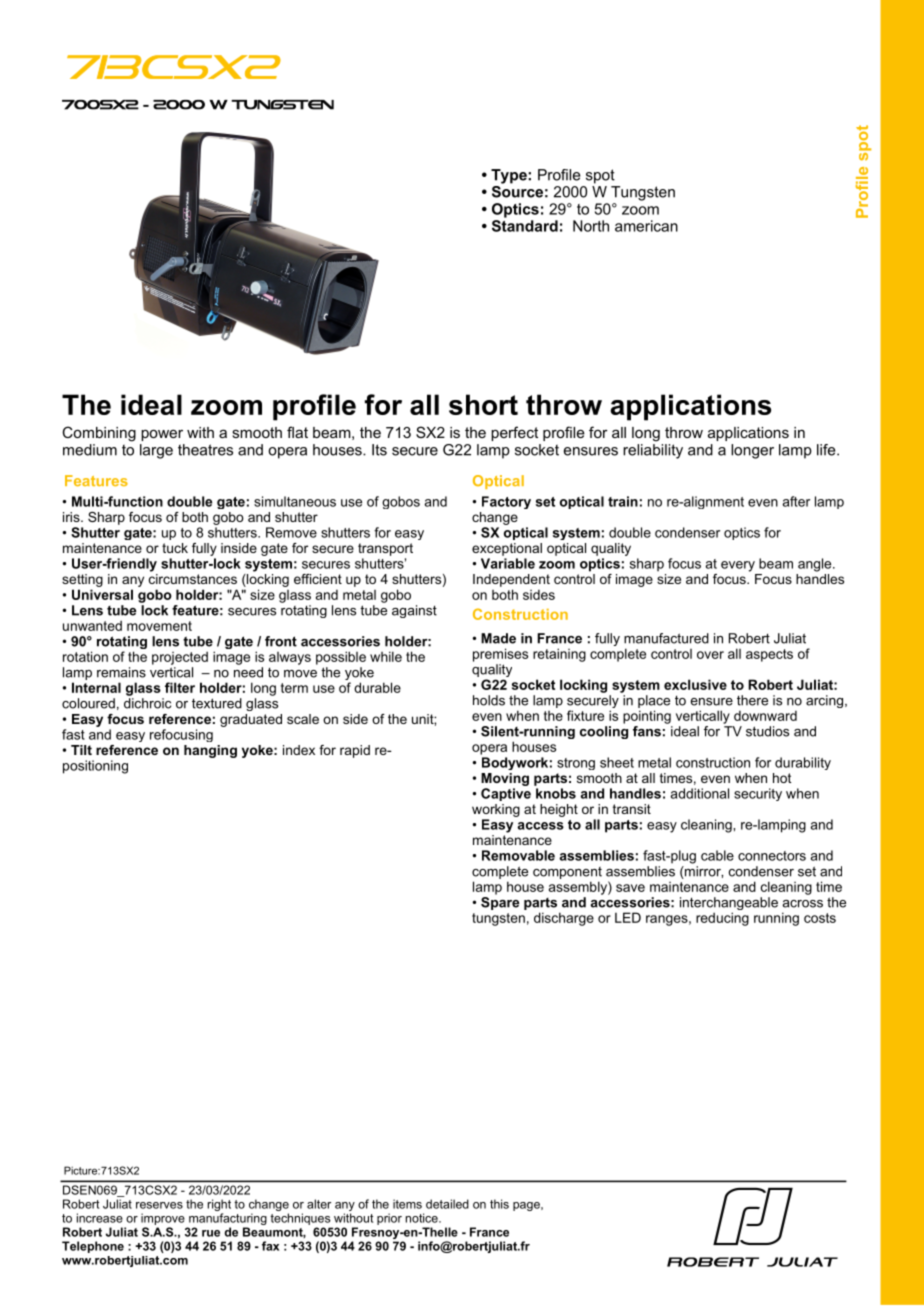  What do you see at coordinates (507, 549) in the image?
I see `exceptional` at bounding box center [507, 549].
